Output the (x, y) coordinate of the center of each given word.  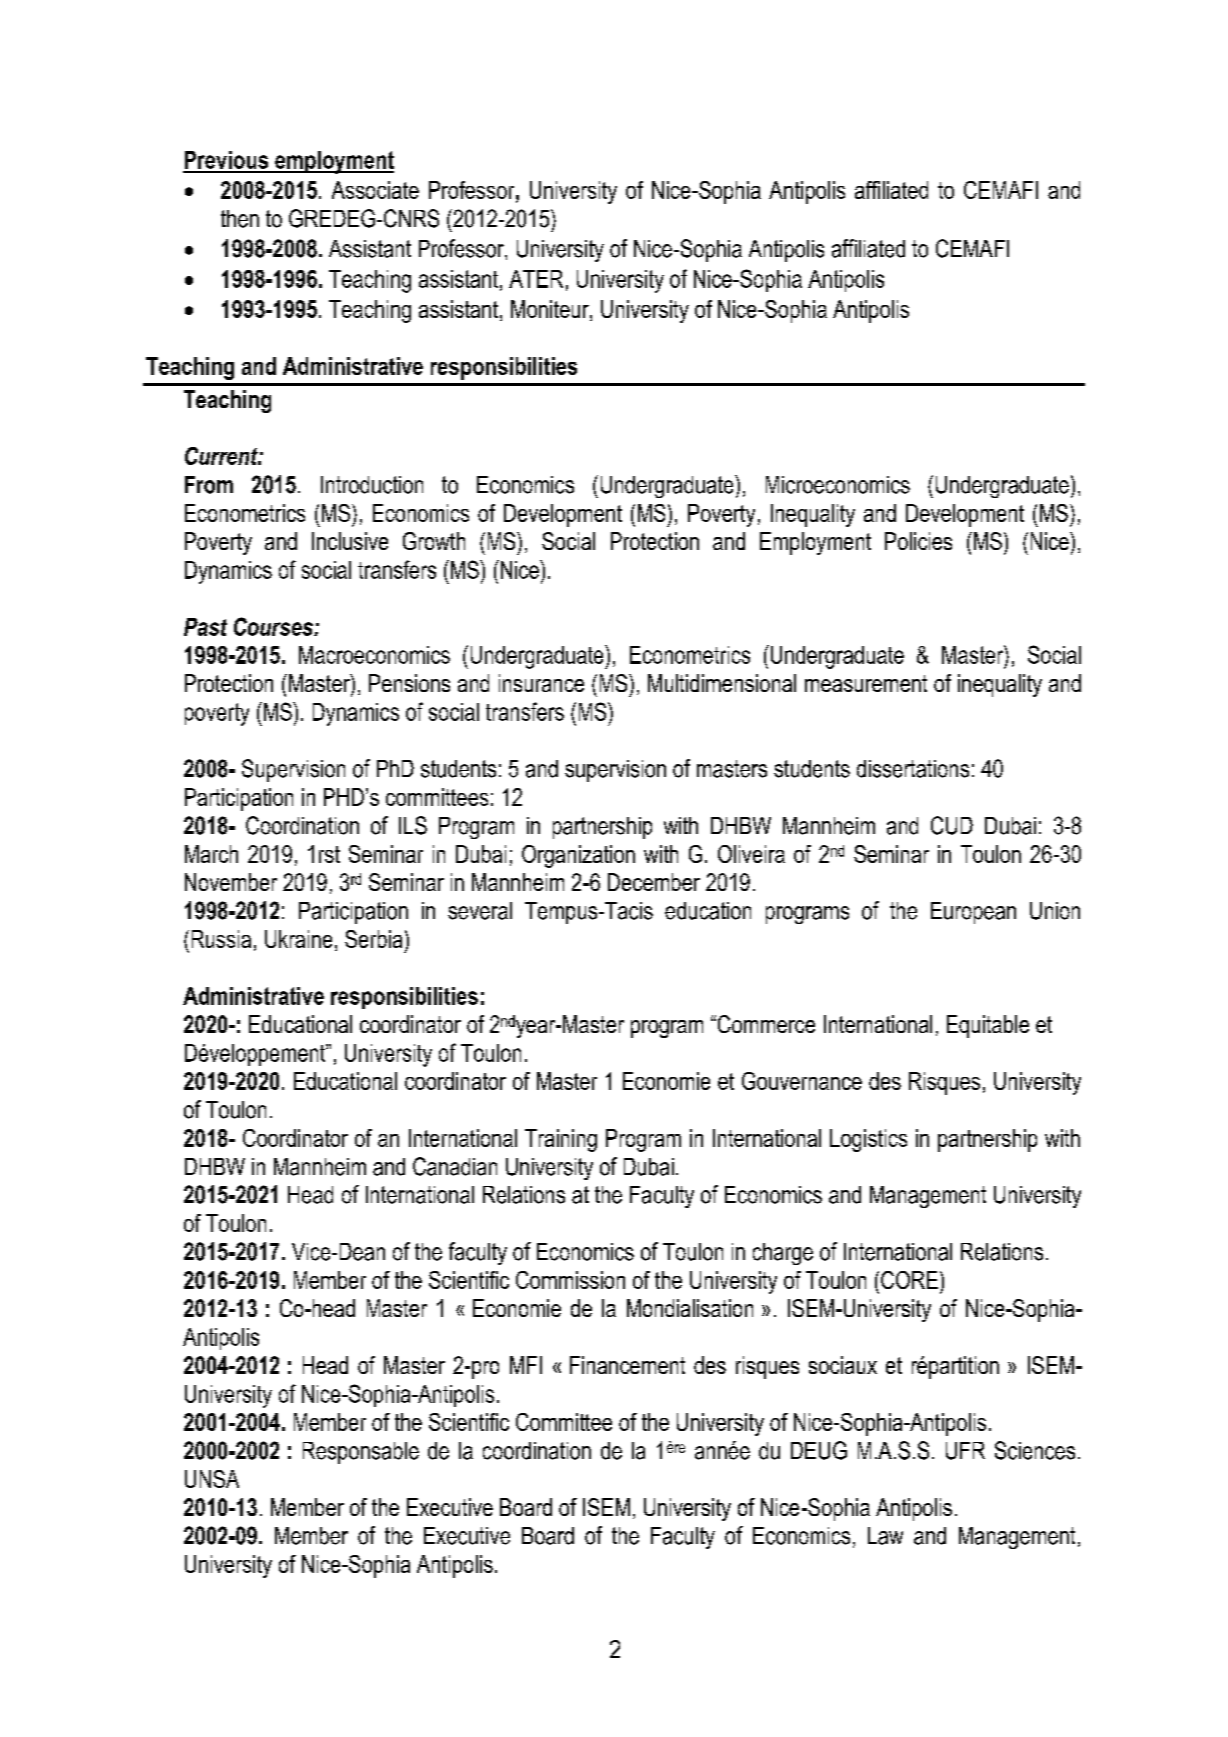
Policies (918, 541)
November (231, 882)
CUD (952, 825)
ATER (536, 279)
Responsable (361, 1453)
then (240, 219)
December (654, 882)
